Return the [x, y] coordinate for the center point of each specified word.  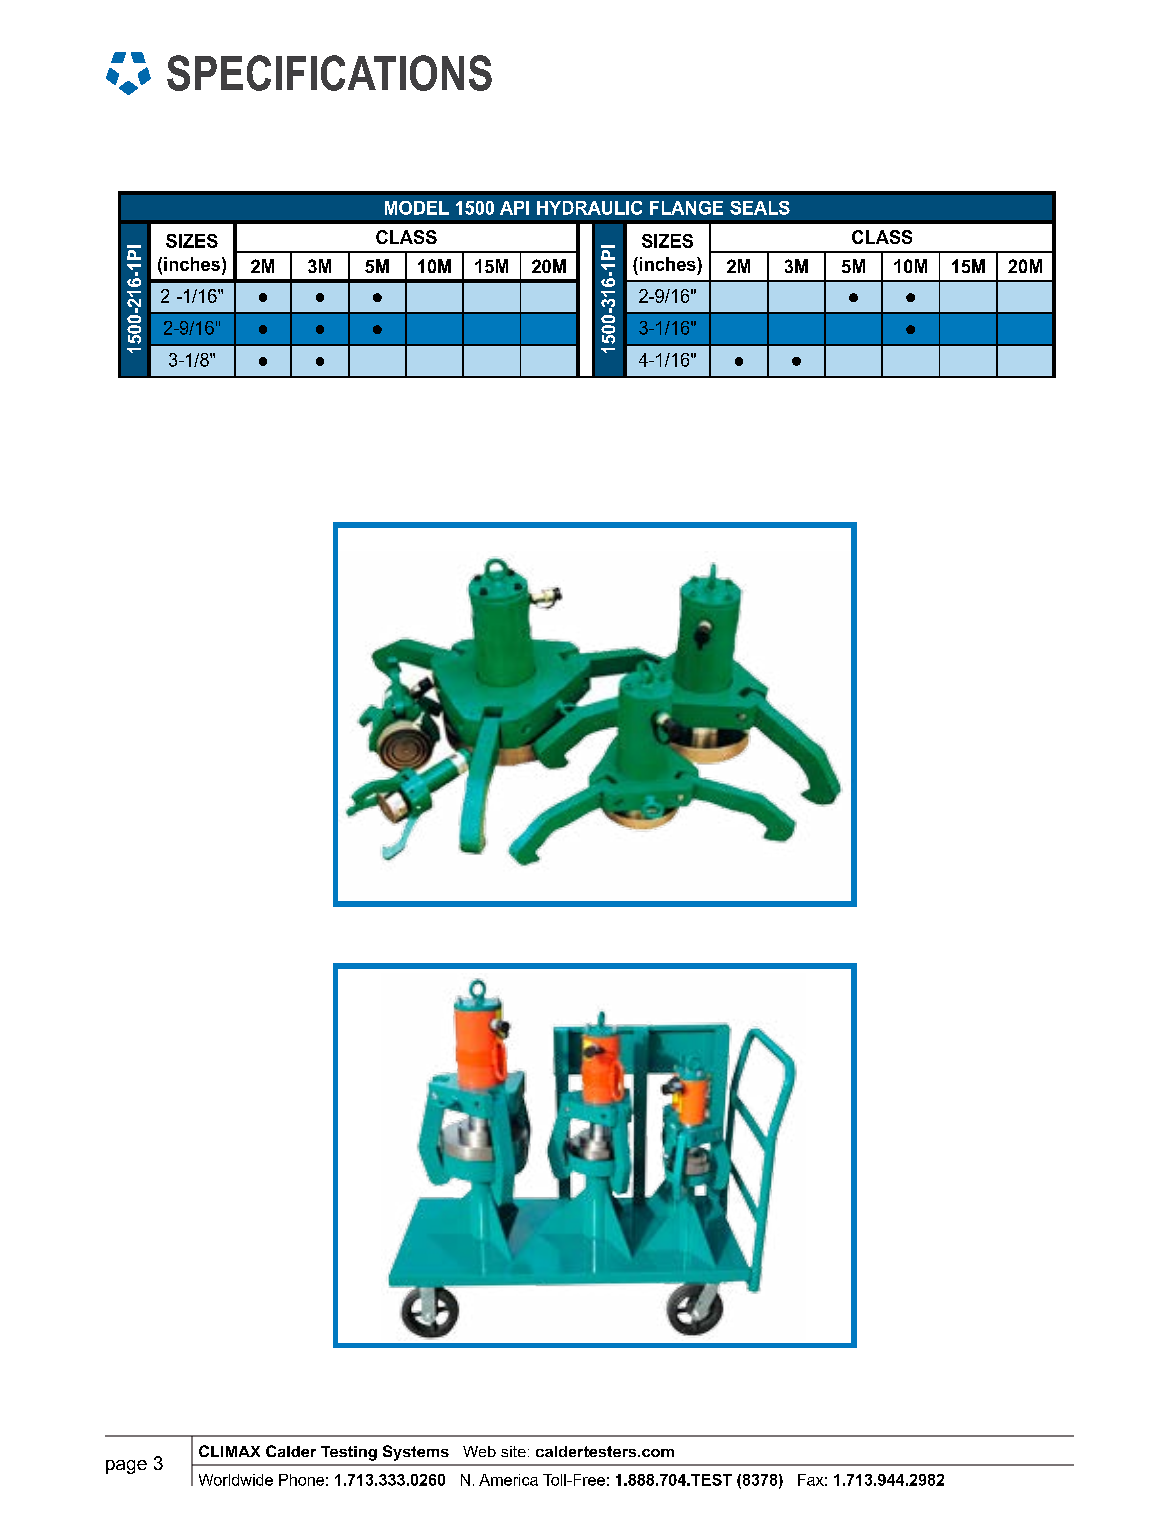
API [514, 208]
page [126, 1467]
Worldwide [236, 1480]
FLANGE [686, 208]
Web [479, 1451]
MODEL [417, 208]
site [513, 1451]
